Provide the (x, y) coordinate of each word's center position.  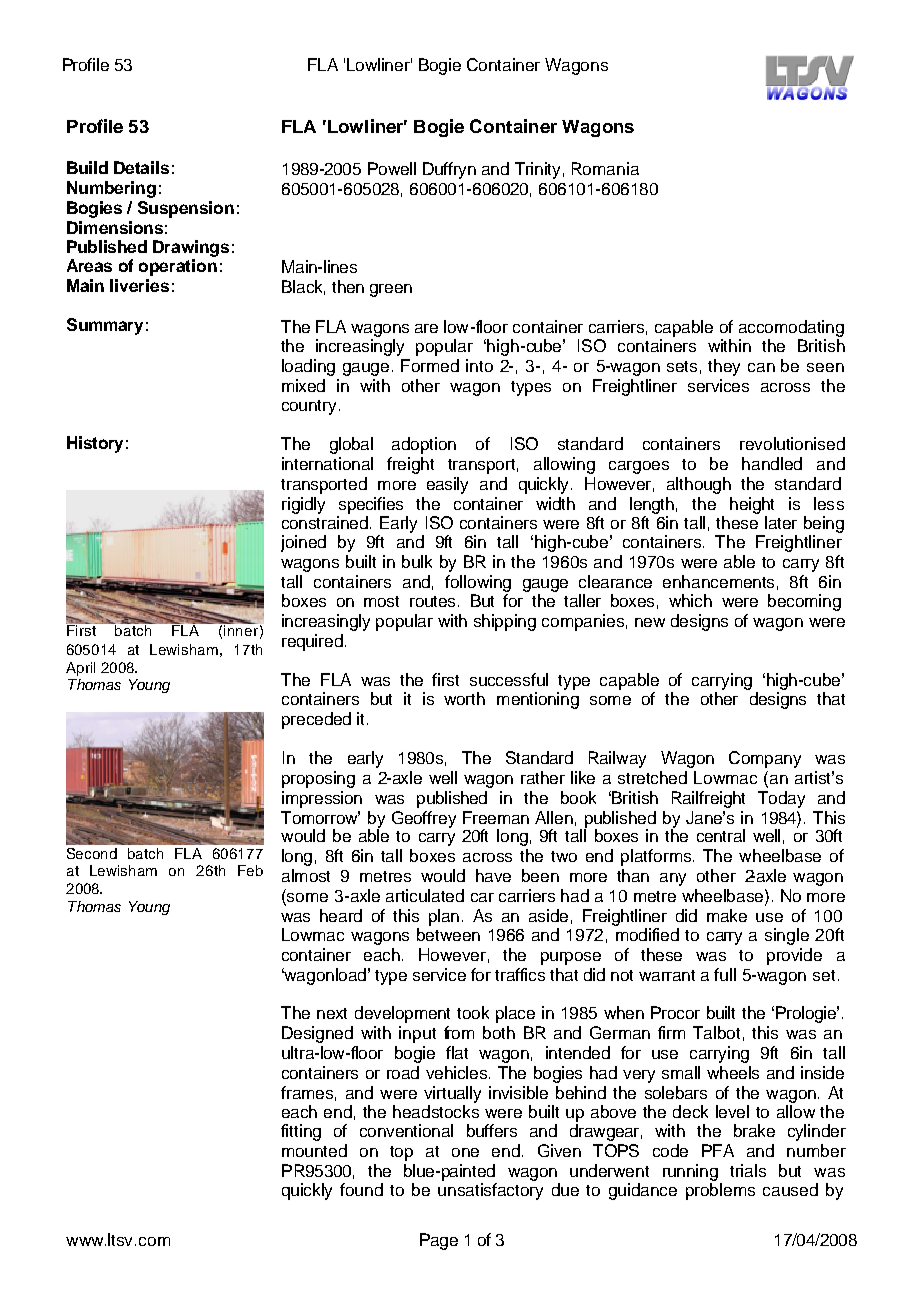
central (721, 835)
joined (303, 543)
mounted (314, 1150)
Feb (250, 870)
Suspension (186, 209)
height (752, 505)
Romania (605, 168)
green (391, 290)
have (493, 875)
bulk (417, 561)
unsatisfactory (490, 1191)
